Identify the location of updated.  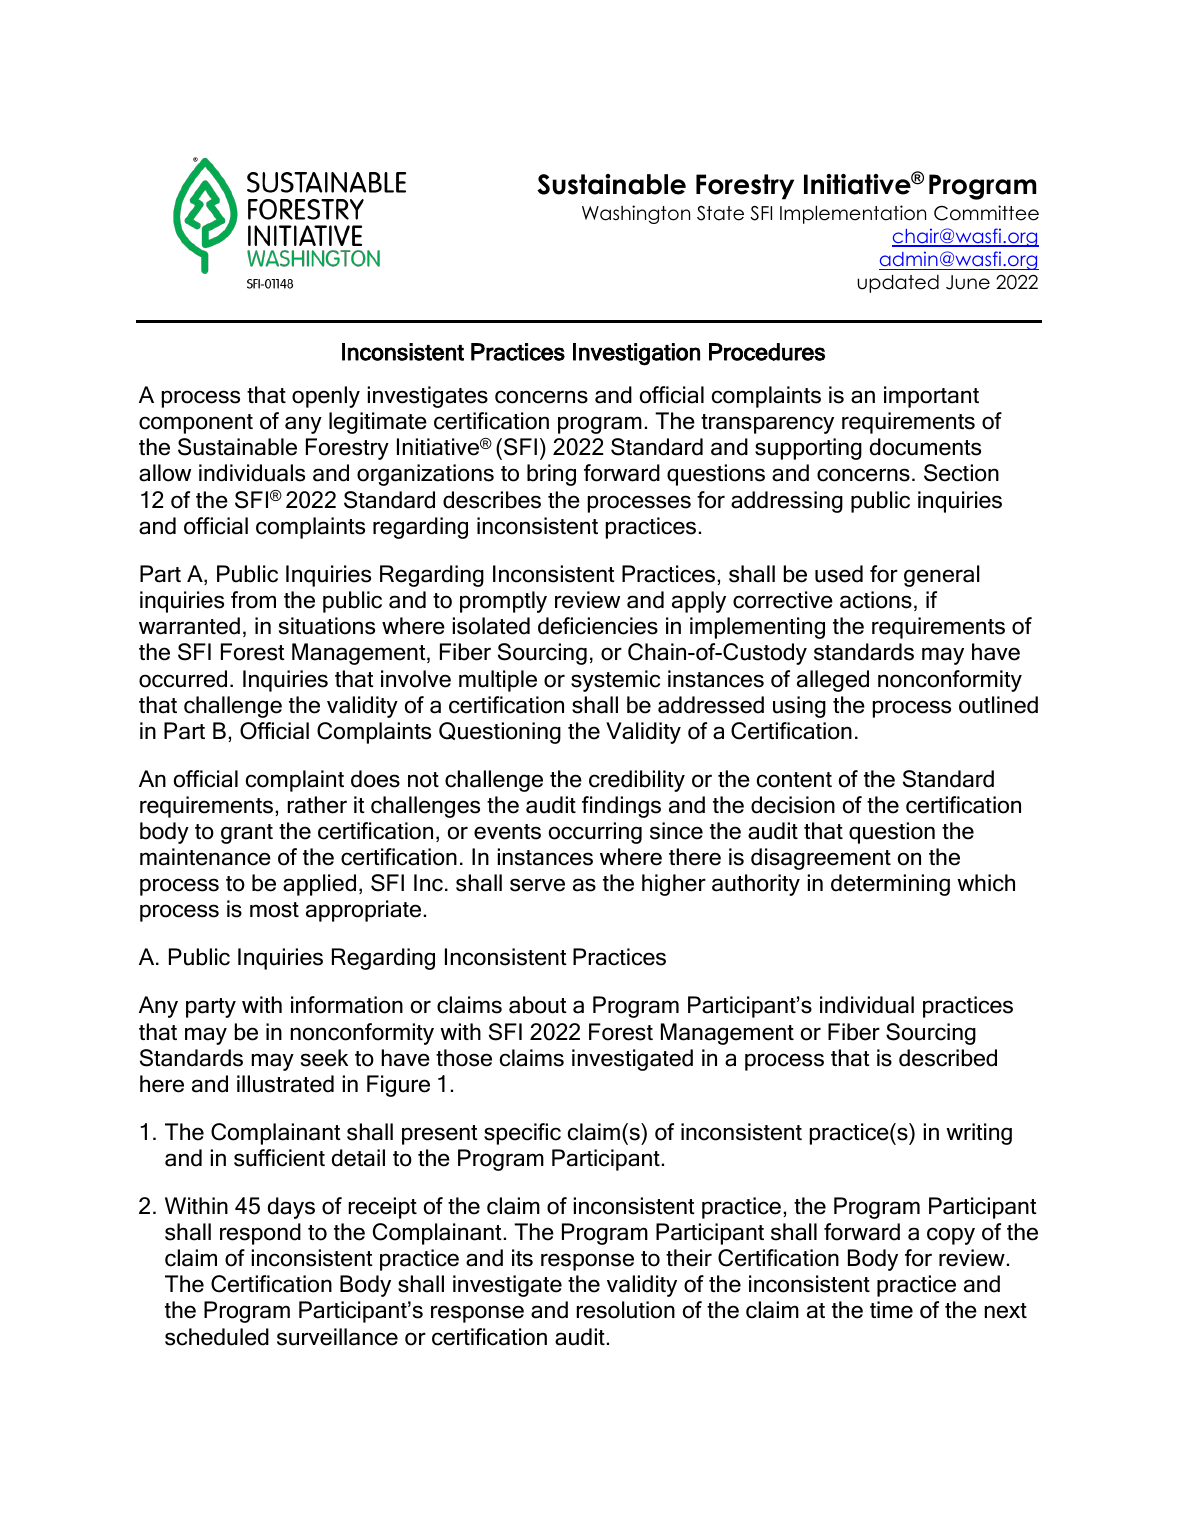
(898, 283).
